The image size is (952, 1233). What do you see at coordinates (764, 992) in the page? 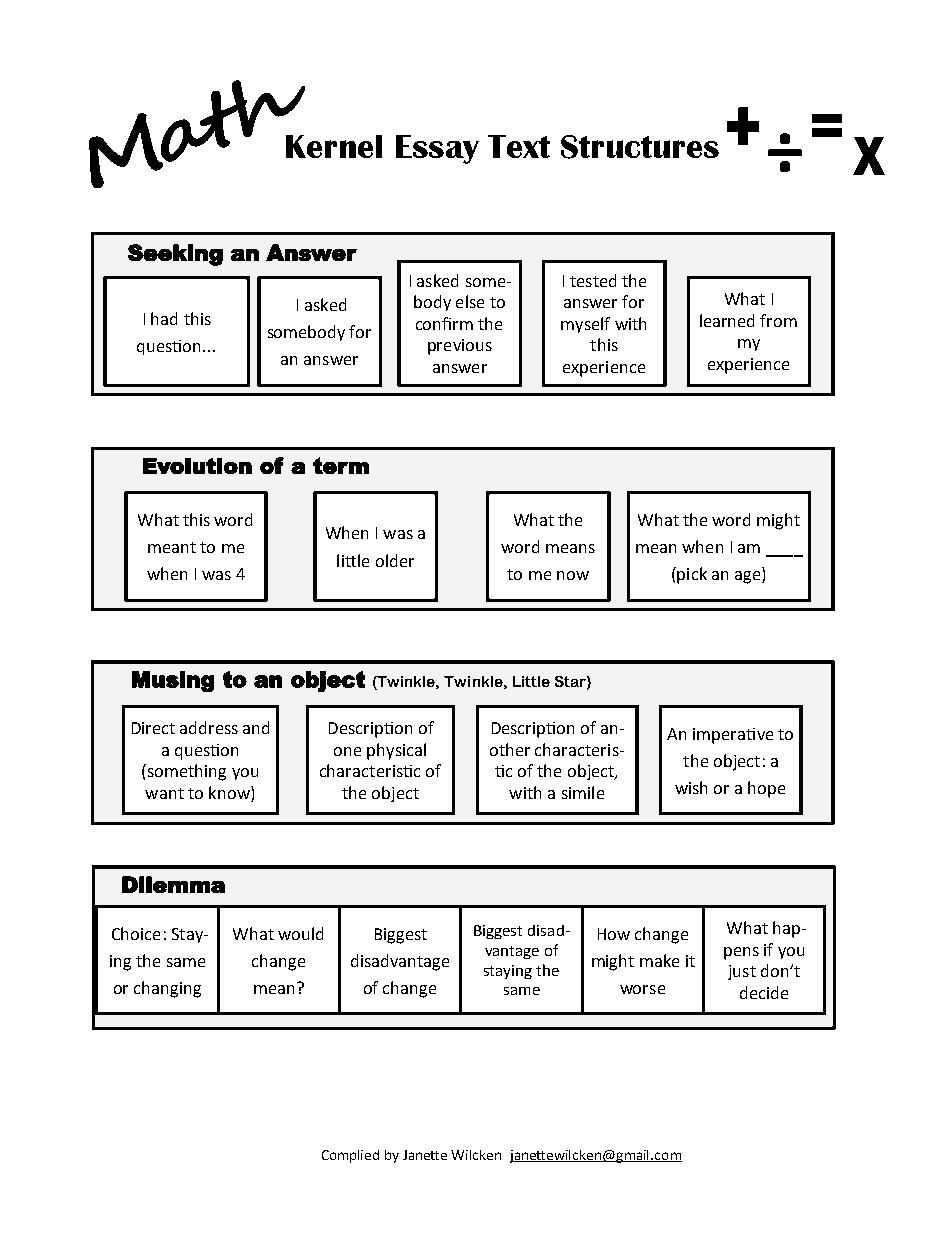
I see `decide` at bounding box center [764, 992].
